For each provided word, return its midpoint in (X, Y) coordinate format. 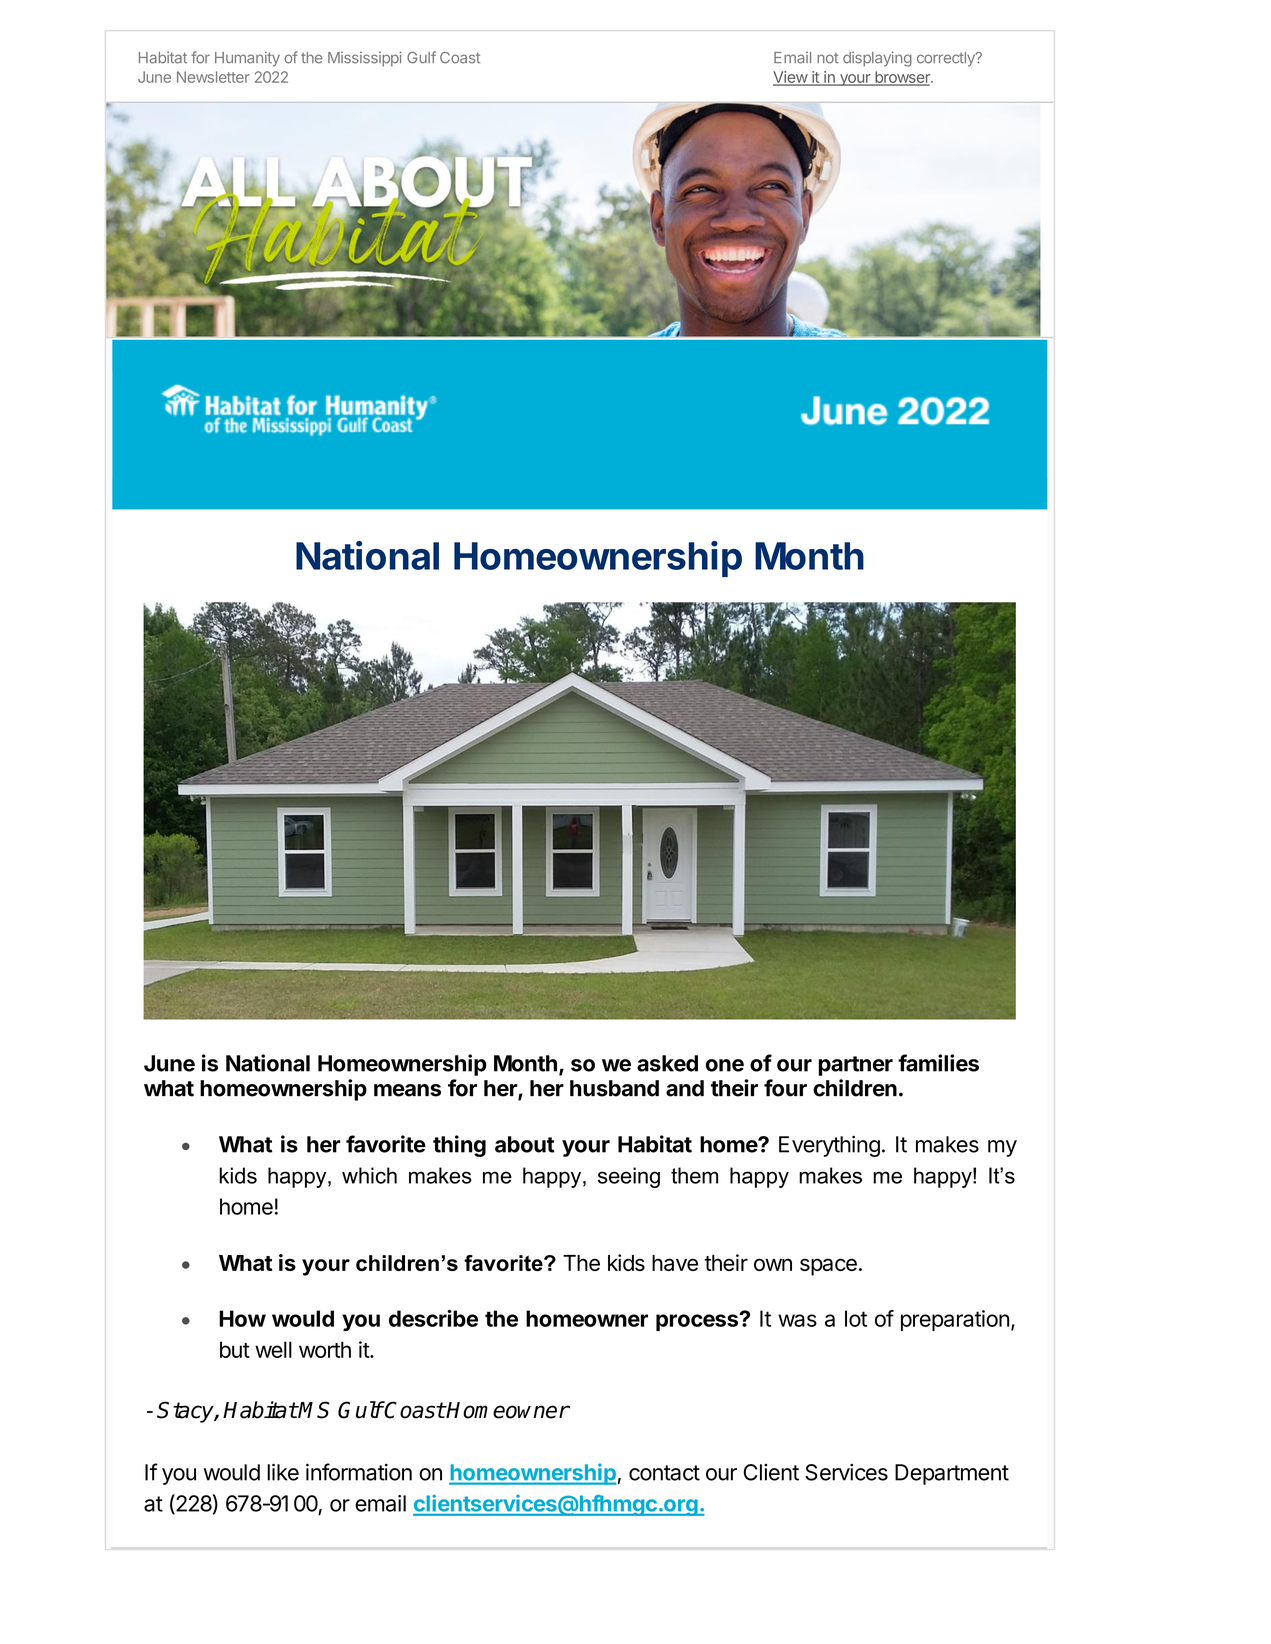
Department (952, 1474)
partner (856, 1066)
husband (614, 1088)
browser (902, 78)
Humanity (247, 59)
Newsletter (213, 77)
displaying (877, 59)
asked (667, 1063)
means (407, 1090)
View (791, 78)
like (283, 1472)
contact (664, 1473)
